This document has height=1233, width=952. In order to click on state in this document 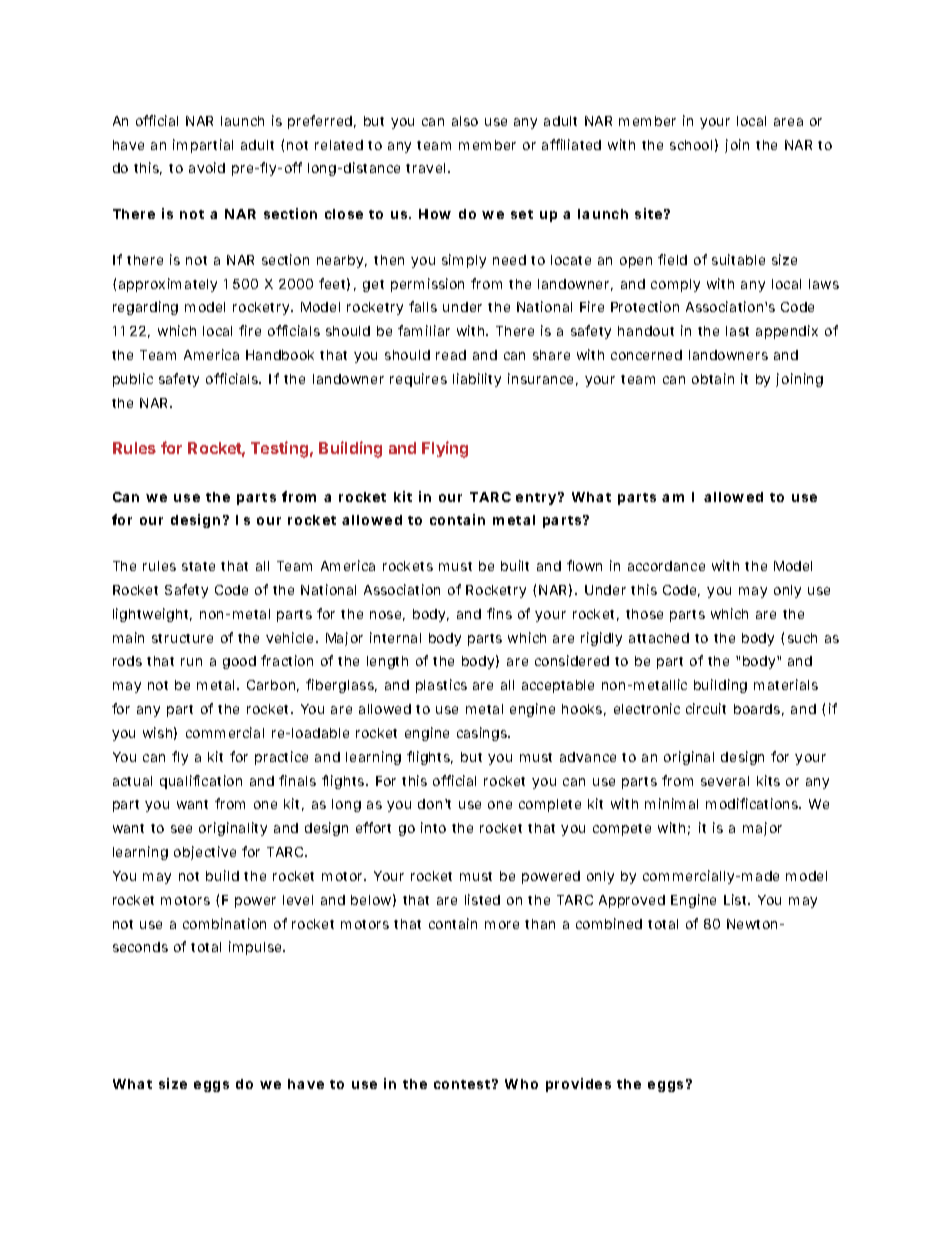, I will do `click(198, 566)`.
